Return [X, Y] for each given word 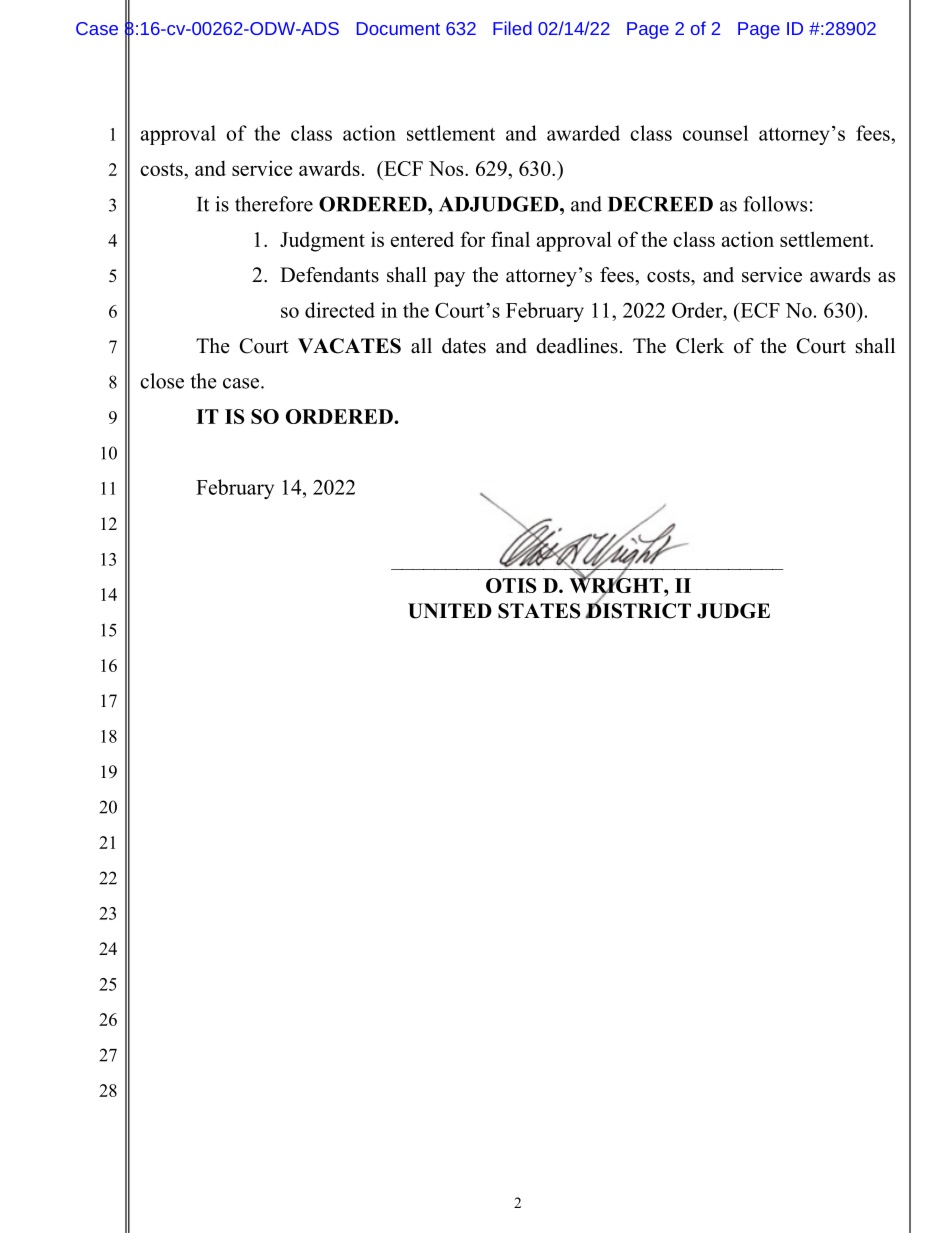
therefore [274, 204]
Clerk [700, 346]
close [162, 381]
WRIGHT [617, 586]
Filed [512, 28]
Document [398, 28]
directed [340, 310]
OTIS [511, 585]
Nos [447, 168]
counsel [715, 133]
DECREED [660, 204]
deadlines [577, 346]
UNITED [450, 611]
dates [464, 346]
